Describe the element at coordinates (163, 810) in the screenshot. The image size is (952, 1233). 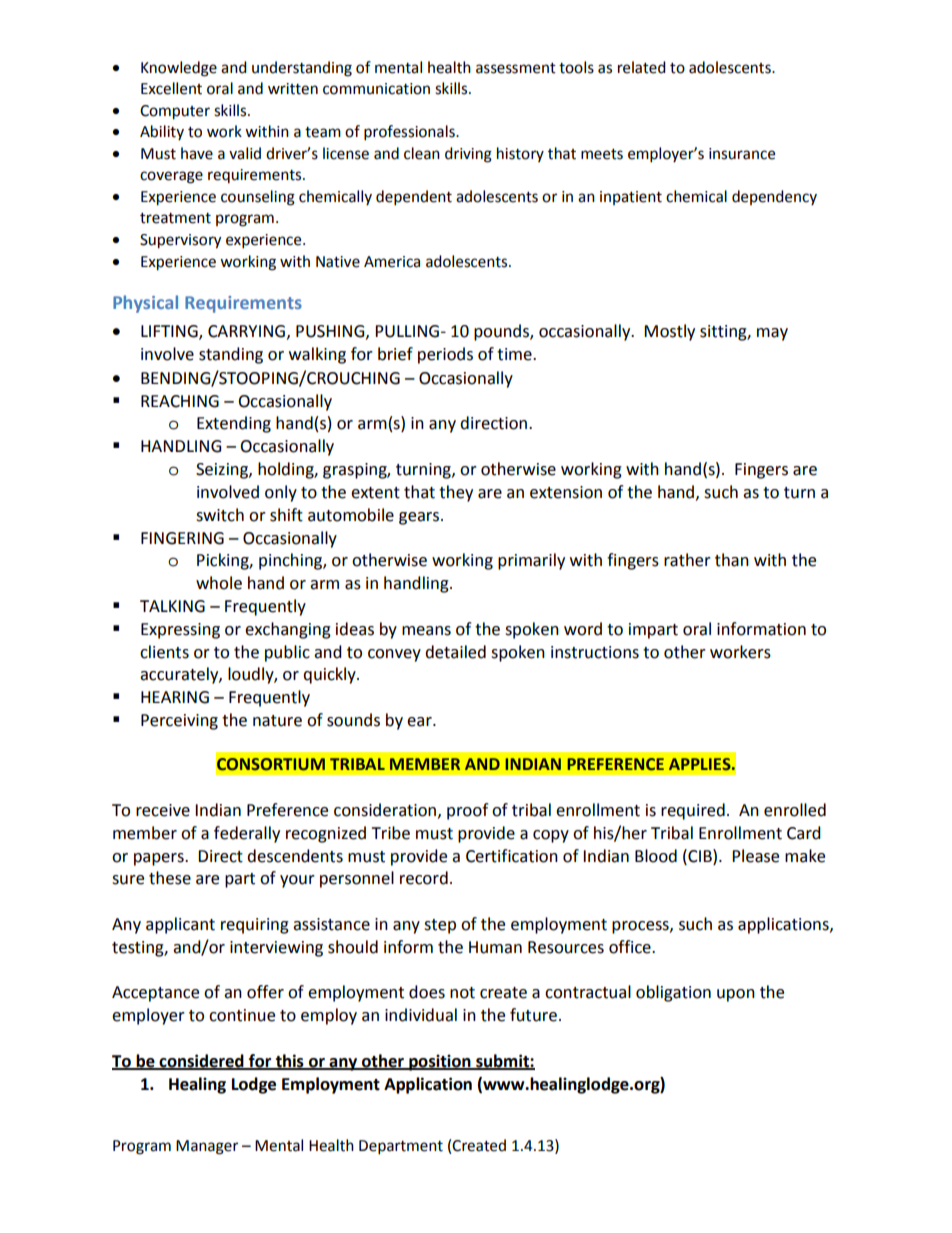
I see `receive` at that location.
